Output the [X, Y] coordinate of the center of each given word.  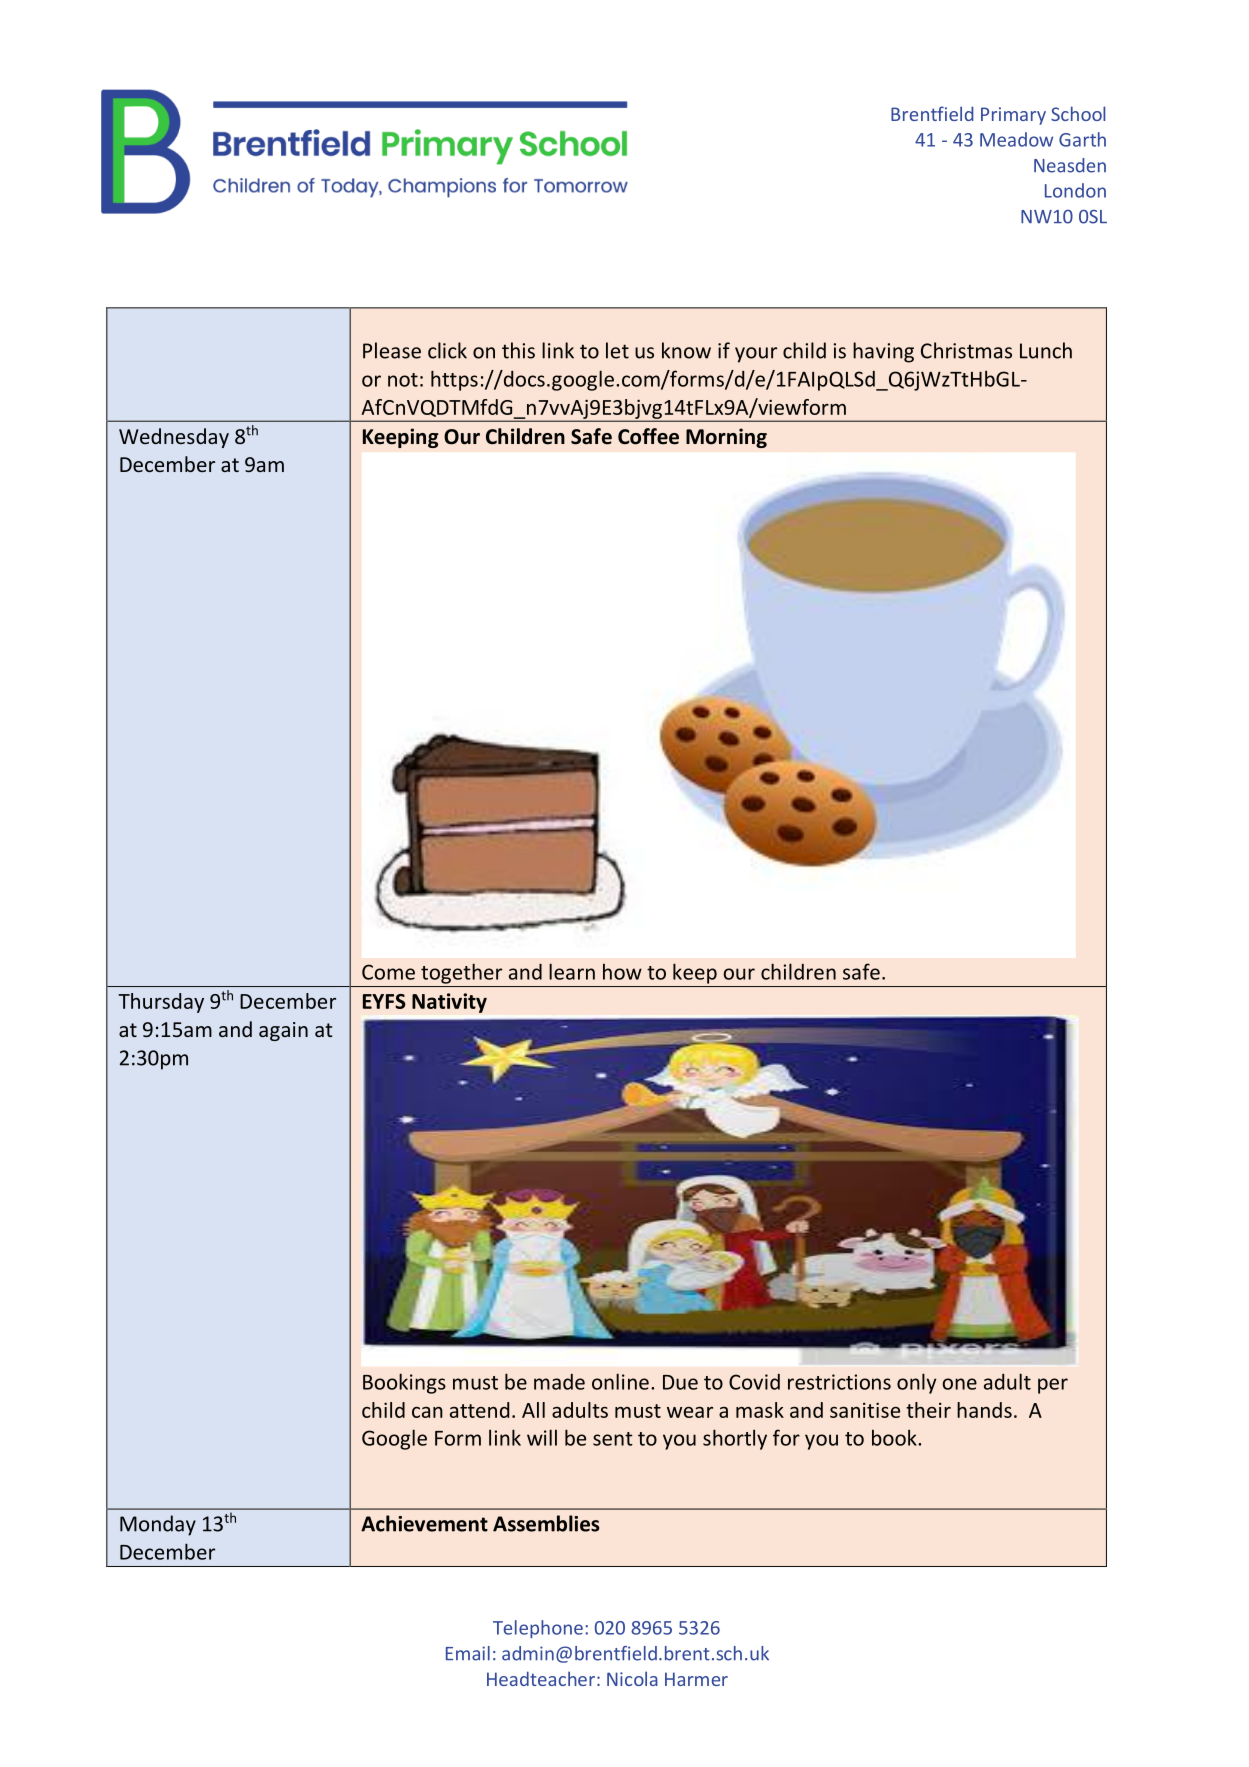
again [283, 1031]
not [403, 380]
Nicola [632, 1678]
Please [392, 350]
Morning [726, 438]
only [917, 1383]
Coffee [648, 436]
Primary [1013, 116]
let [617, 350]
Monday [158, 1525]
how [622, 972]
